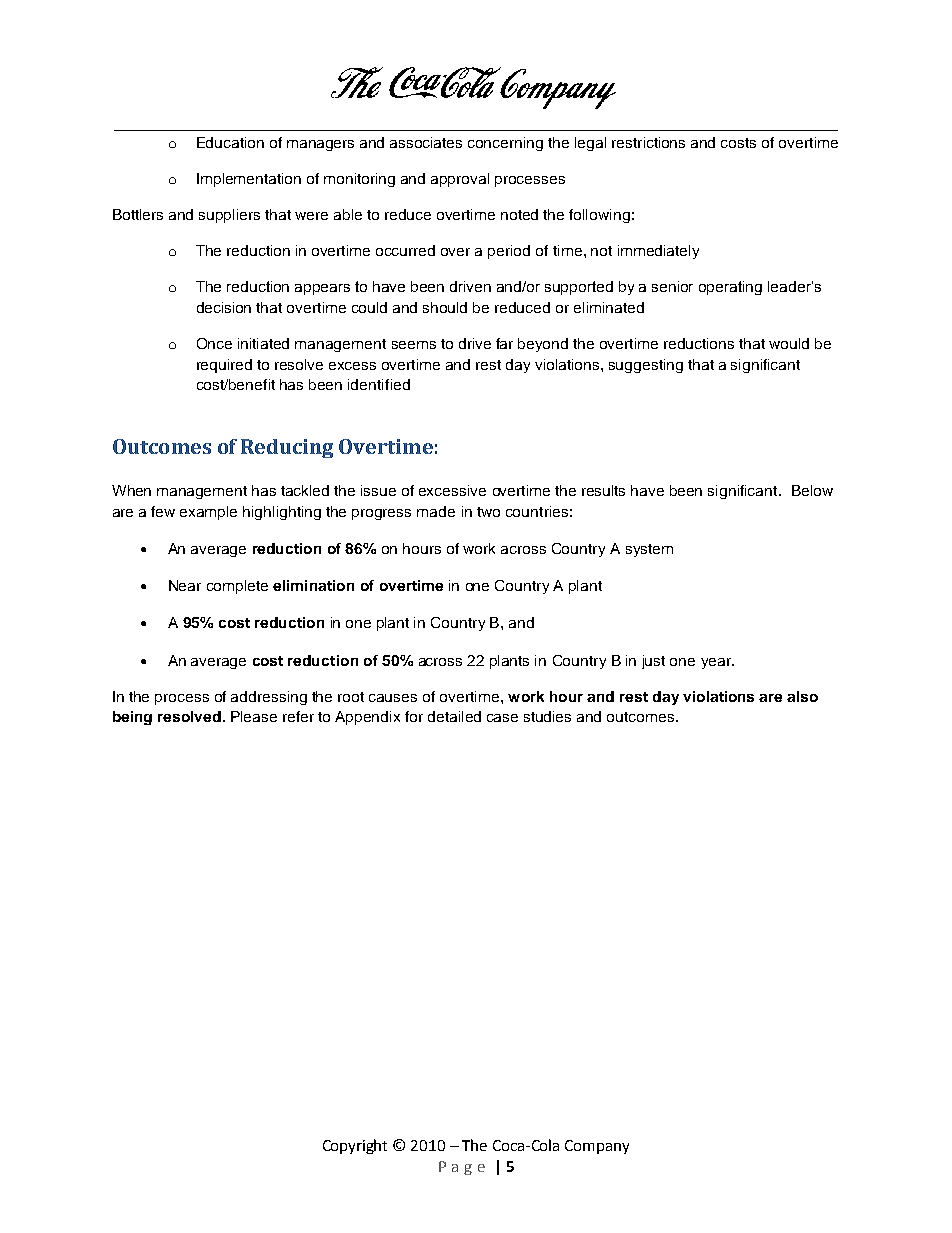 This image has height=1233, width=952. I want to click on Company, so click(597, 1147).
